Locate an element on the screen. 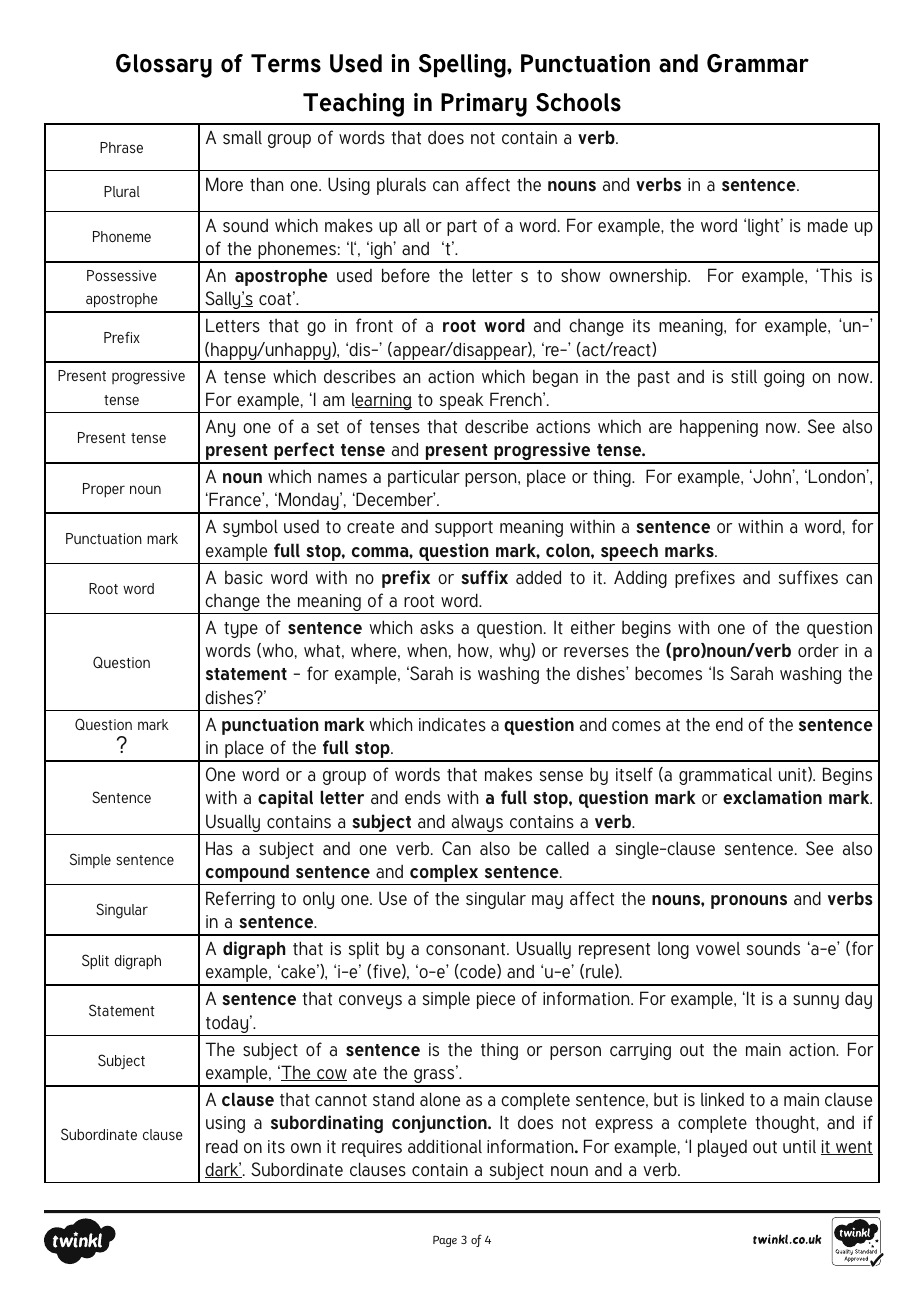  Glossary is located at coordinates (164, 66).
